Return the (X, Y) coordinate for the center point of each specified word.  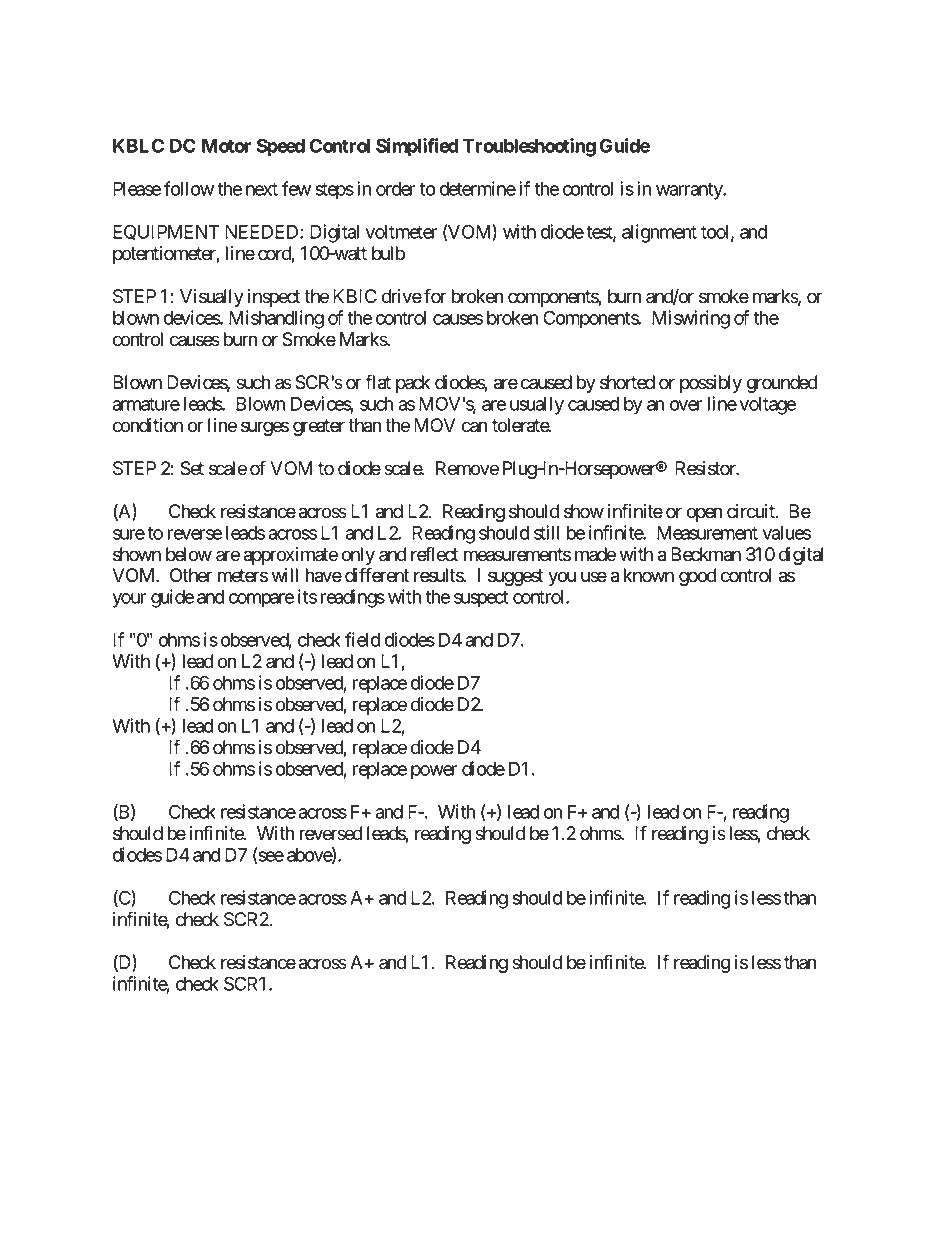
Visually (212, 298)
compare (261, 600)
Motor (226, 146)
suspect (481, 599)
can (474, 427)
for (435, 296)
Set (192, 468)
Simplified (417, 147)
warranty (690, 191)
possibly (711, 384)
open (704, 514)
